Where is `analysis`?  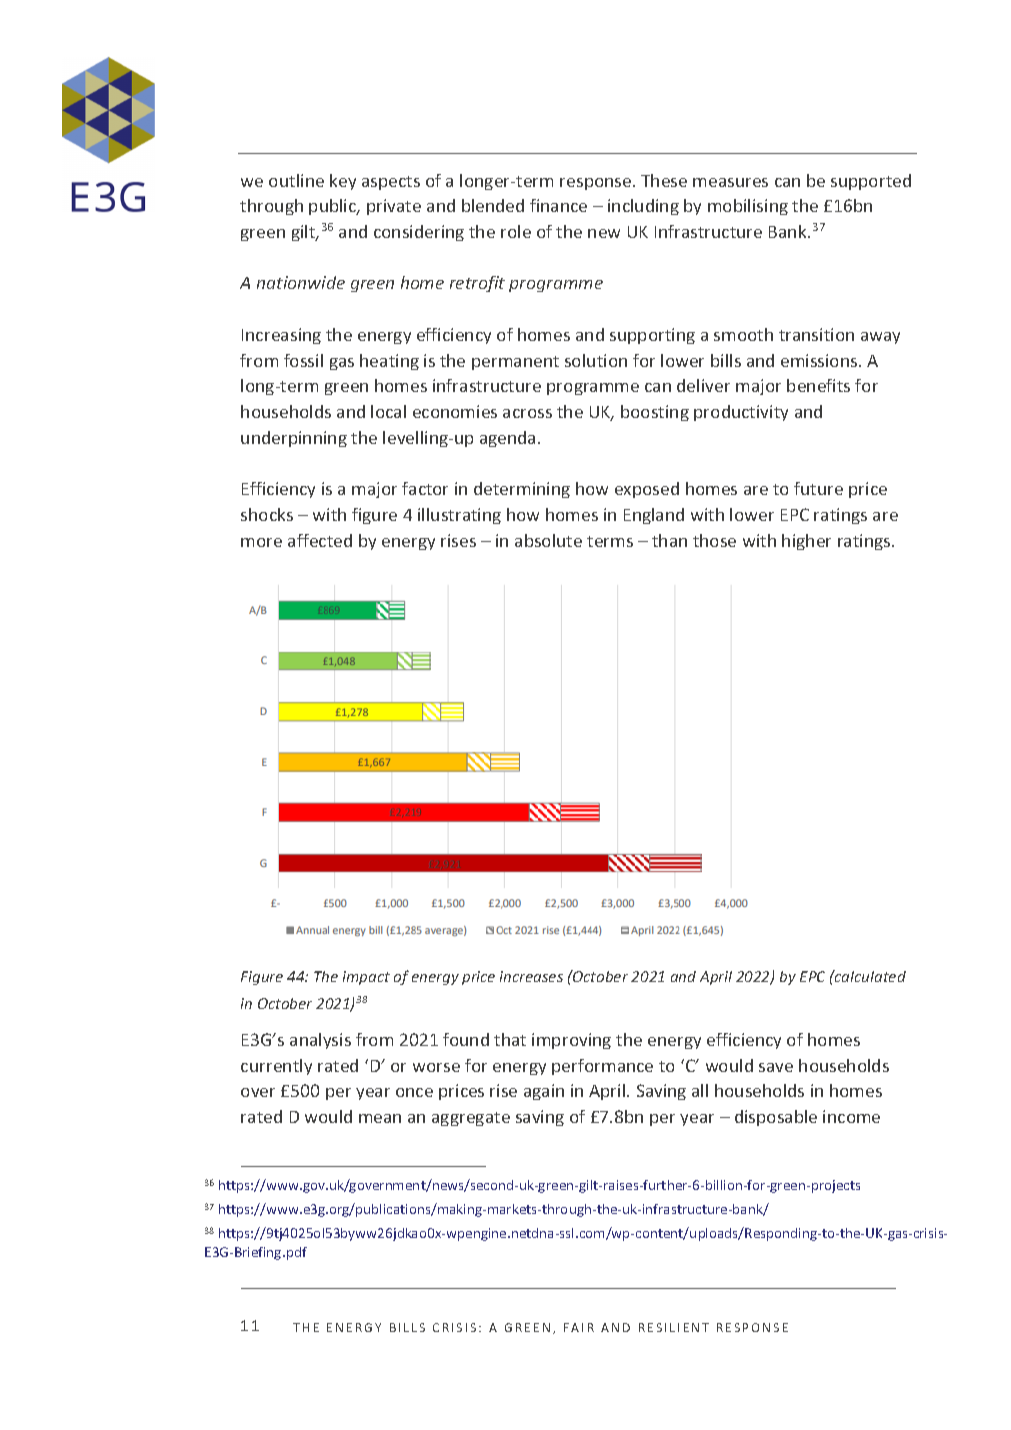 analysis is located at coordinates (320, 1041).
